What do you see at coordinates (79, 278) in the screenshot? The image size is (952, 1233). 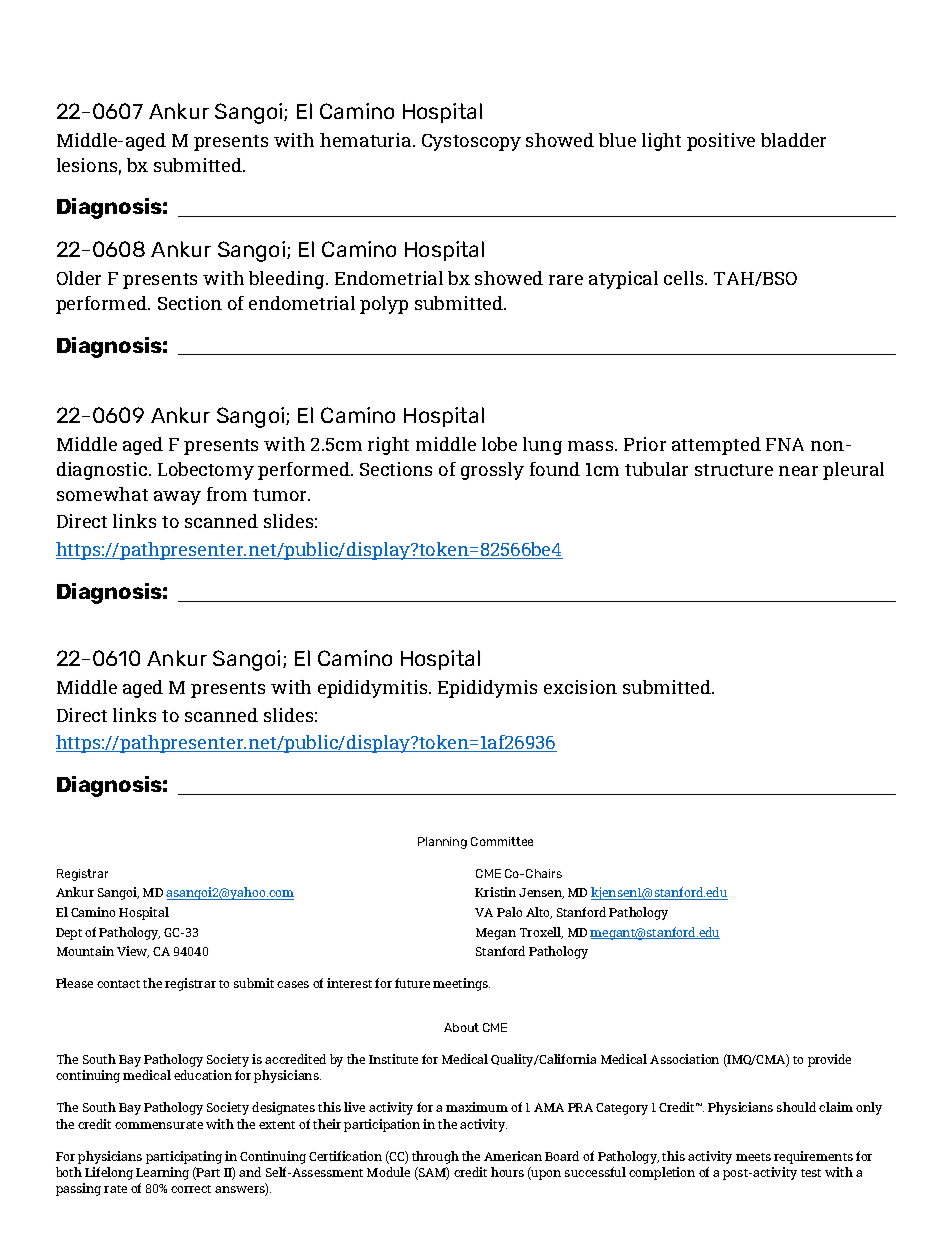 I see `Older` at bounding box center [79, 278].
